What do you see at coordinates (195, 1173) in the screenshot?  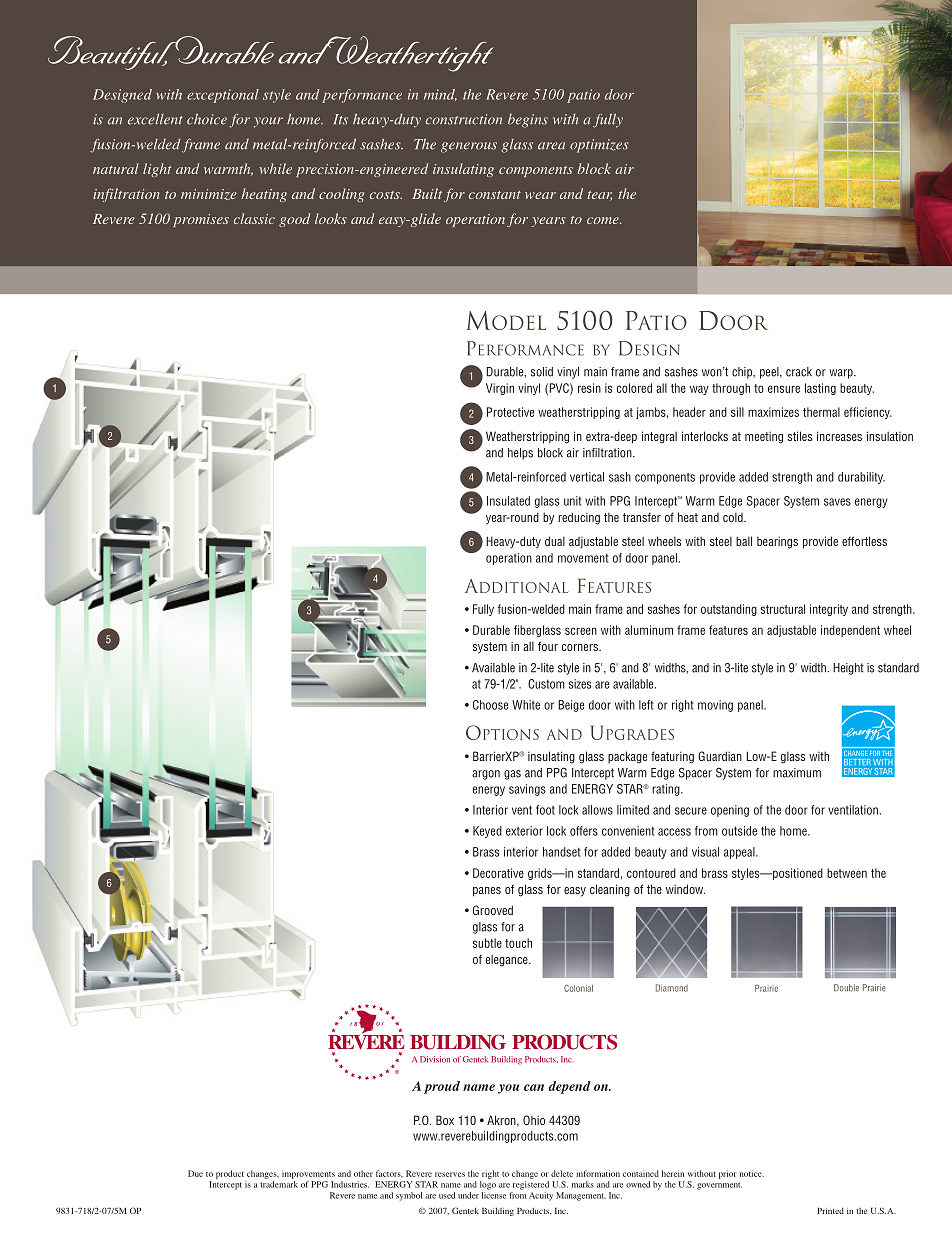 I see `Due` at bounding box center [195, 1173].
